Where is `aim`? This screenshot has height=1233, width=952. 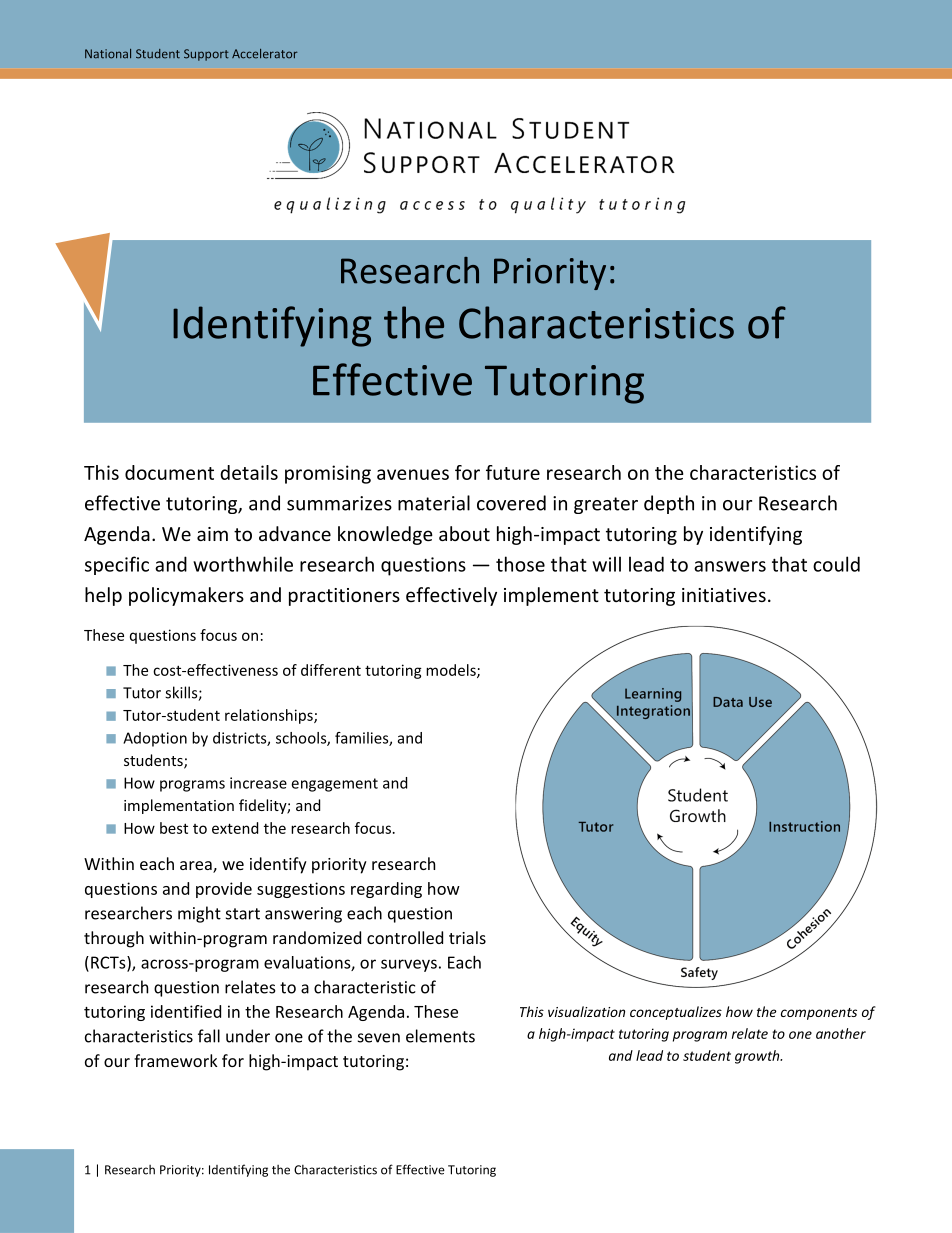 aim is located at coordinates (212, 534).
